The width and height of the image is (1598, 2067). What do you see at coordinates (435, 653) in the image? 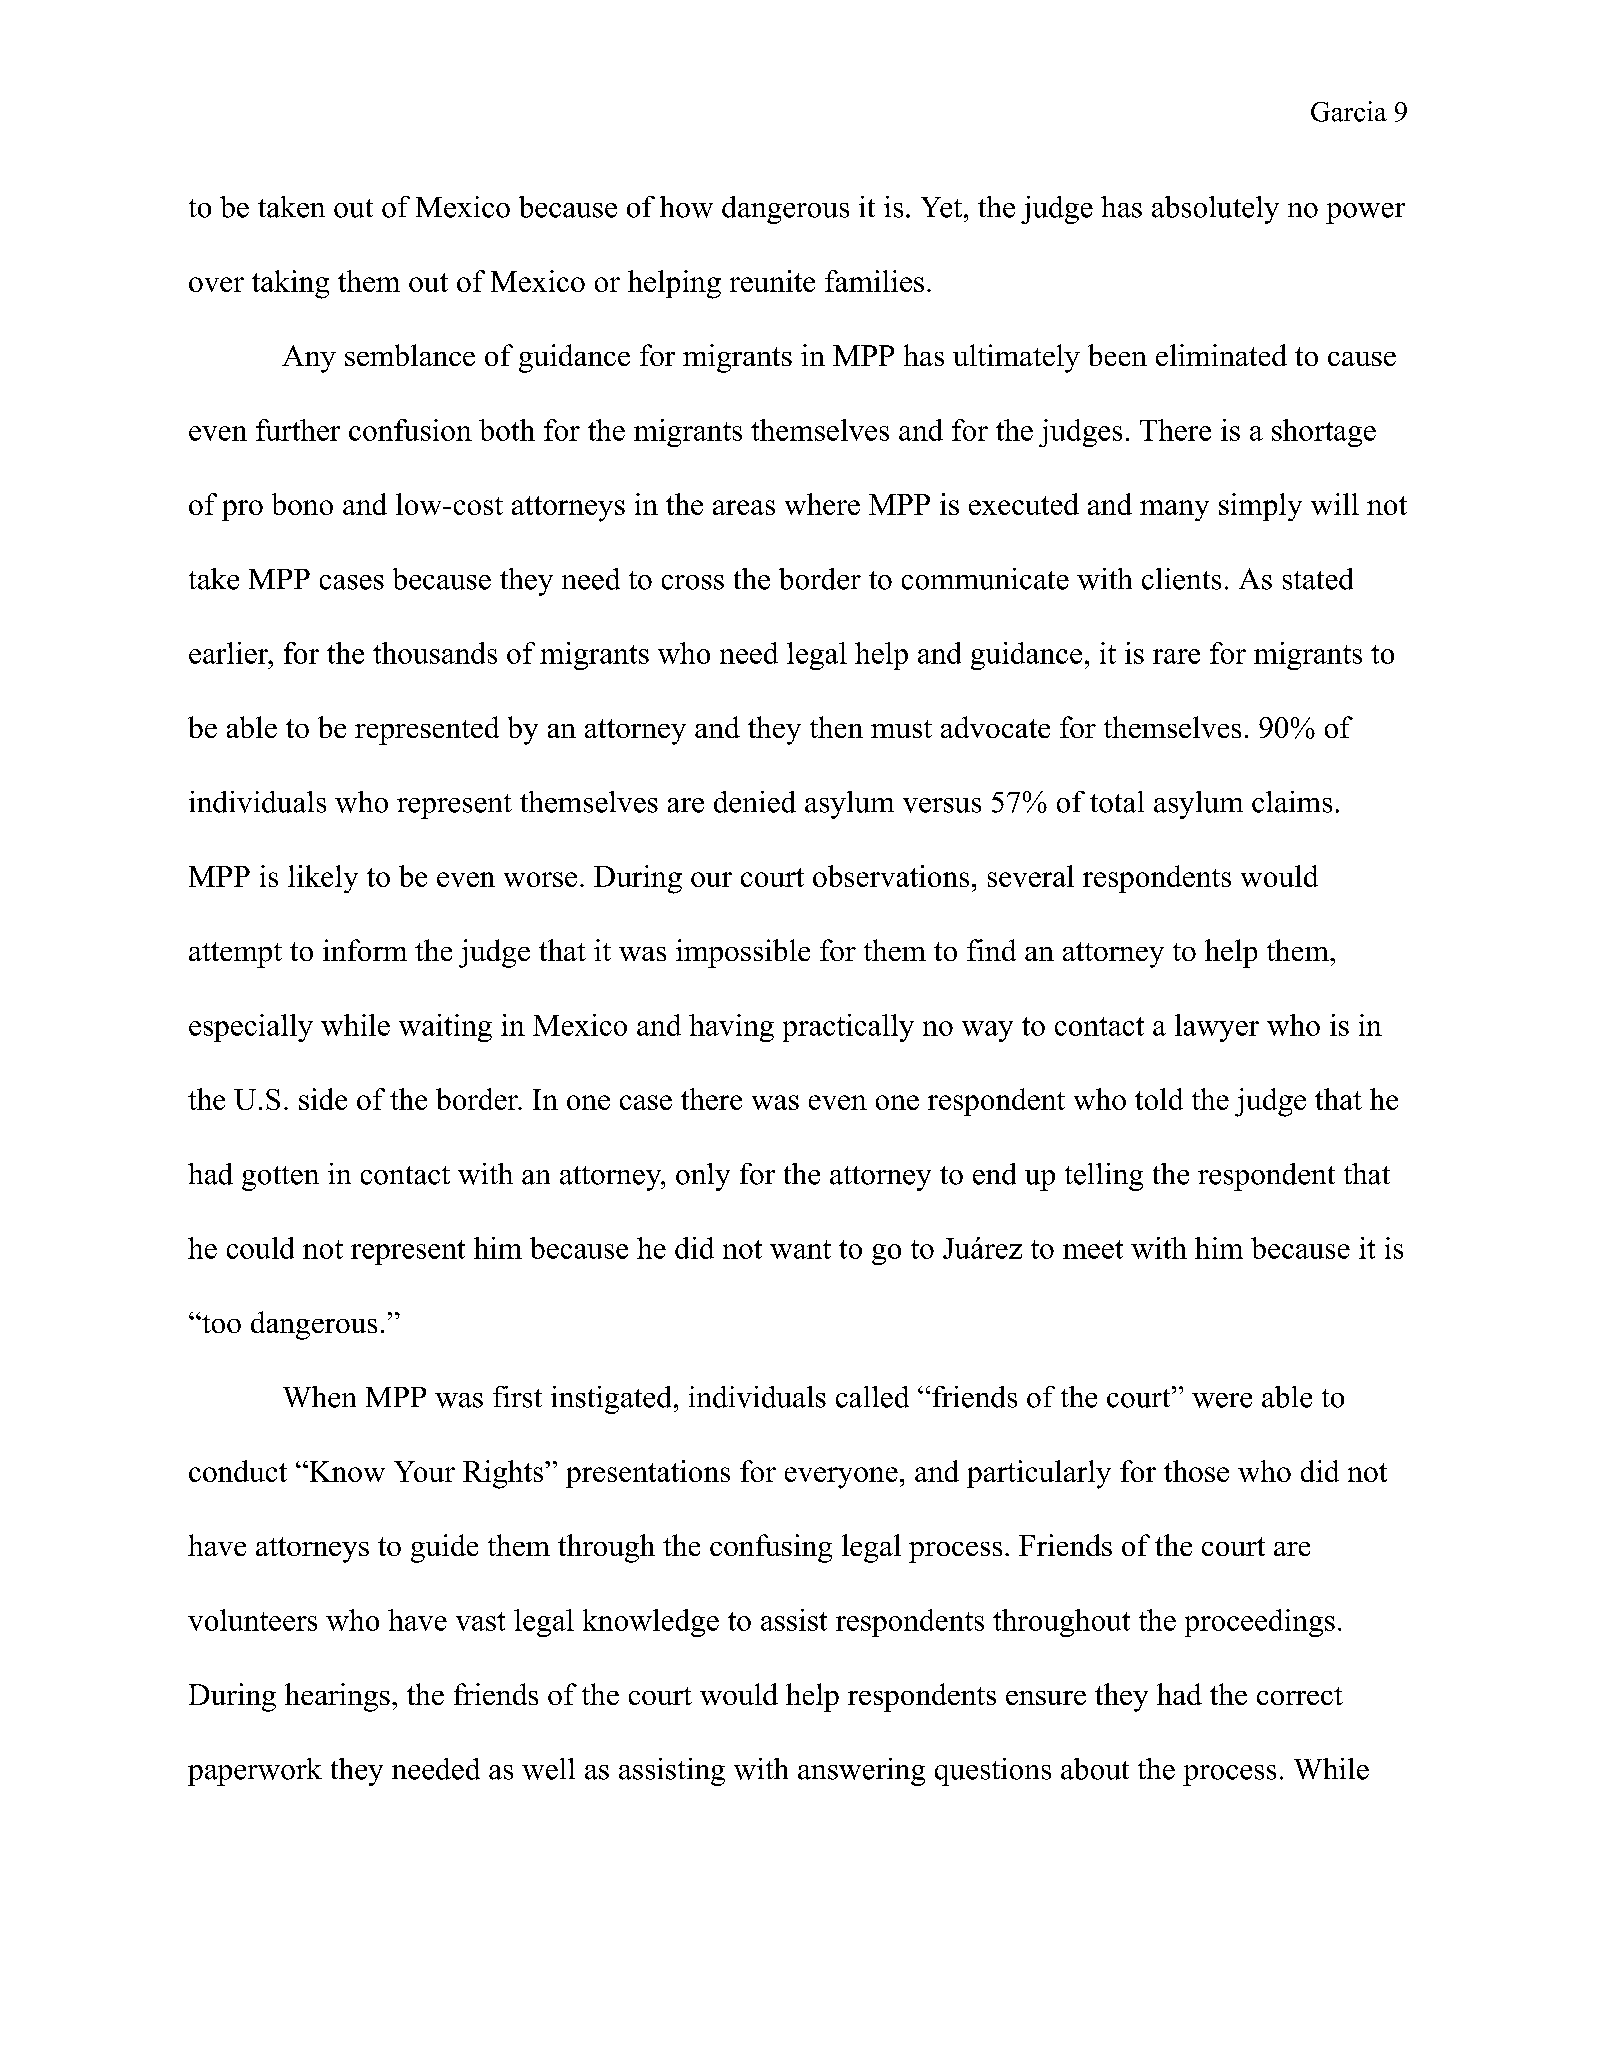
I see `thousands` at bounding box center [435, 653].
